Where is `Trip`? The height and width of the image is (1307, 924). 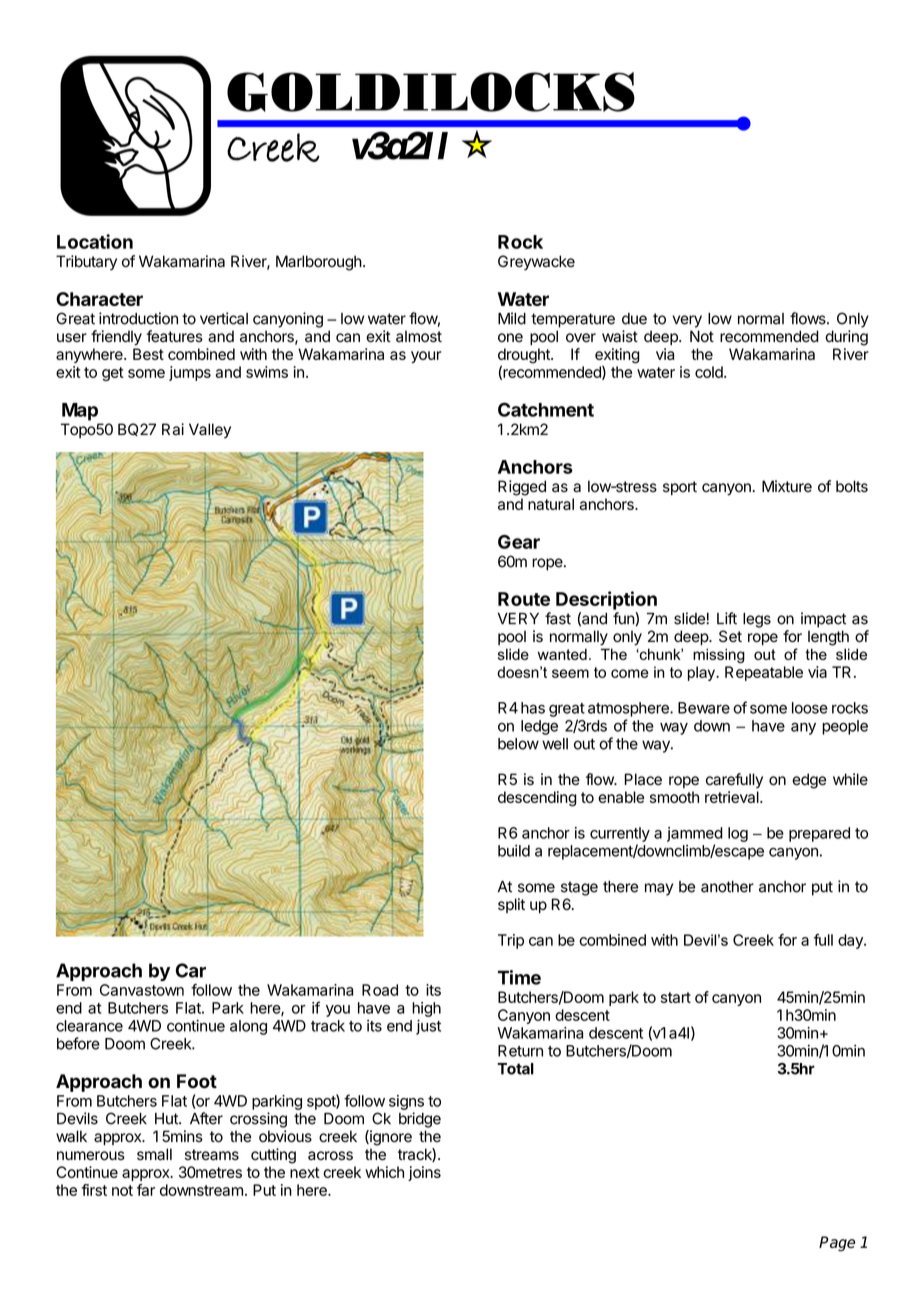 Trip is located at coordinates (511, 941).
